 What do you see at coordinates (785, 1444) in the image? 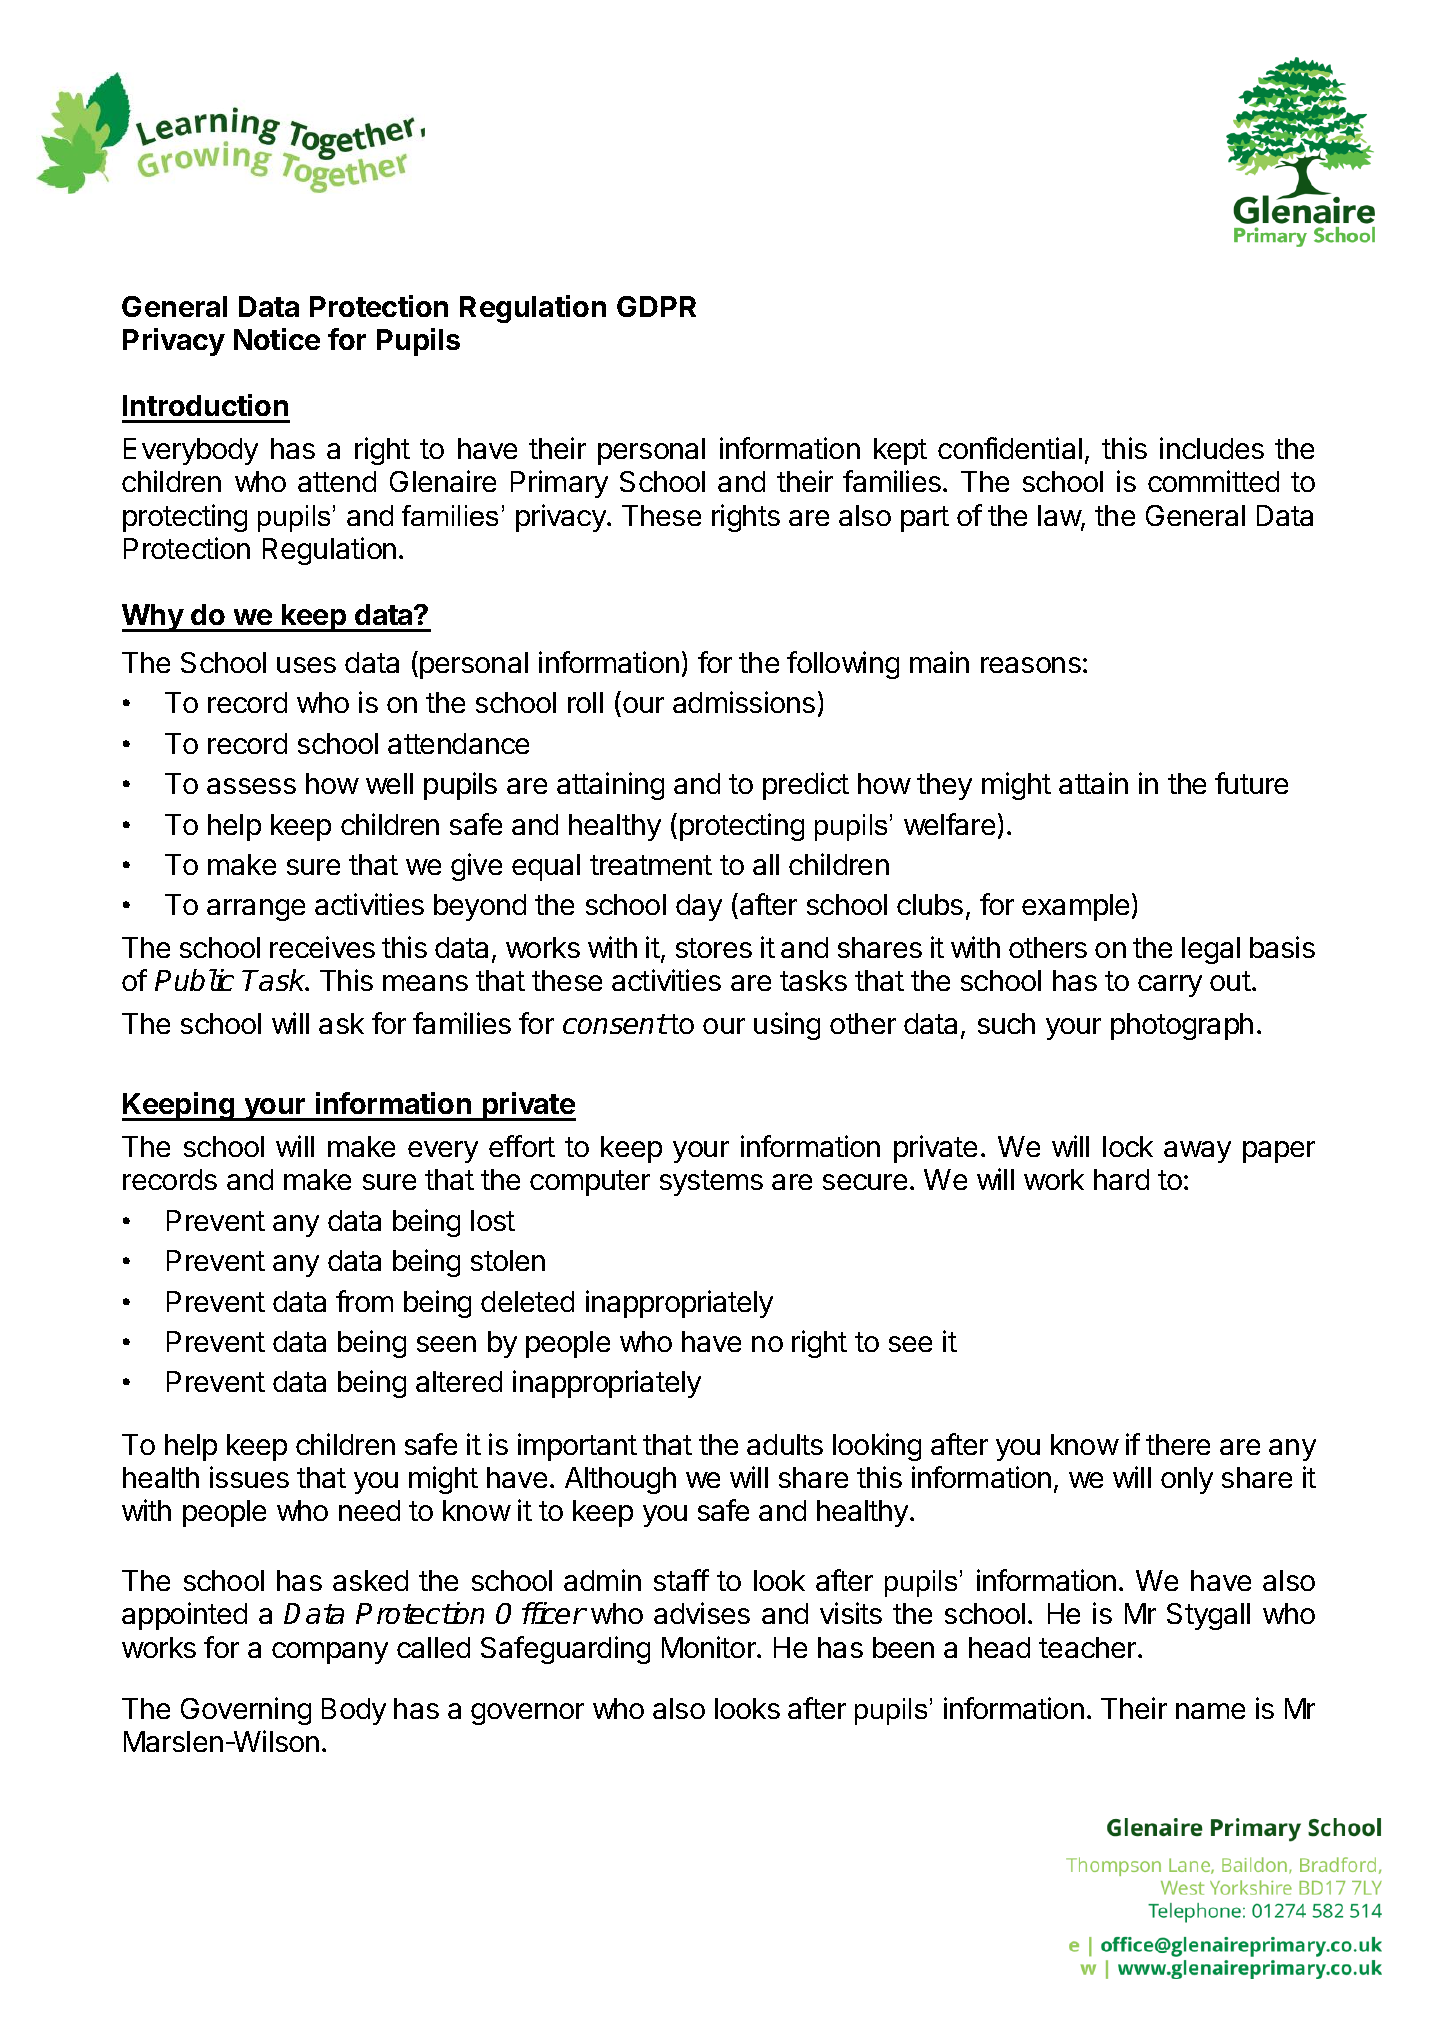
I see `adults` at bounding box center [785, 1444].
